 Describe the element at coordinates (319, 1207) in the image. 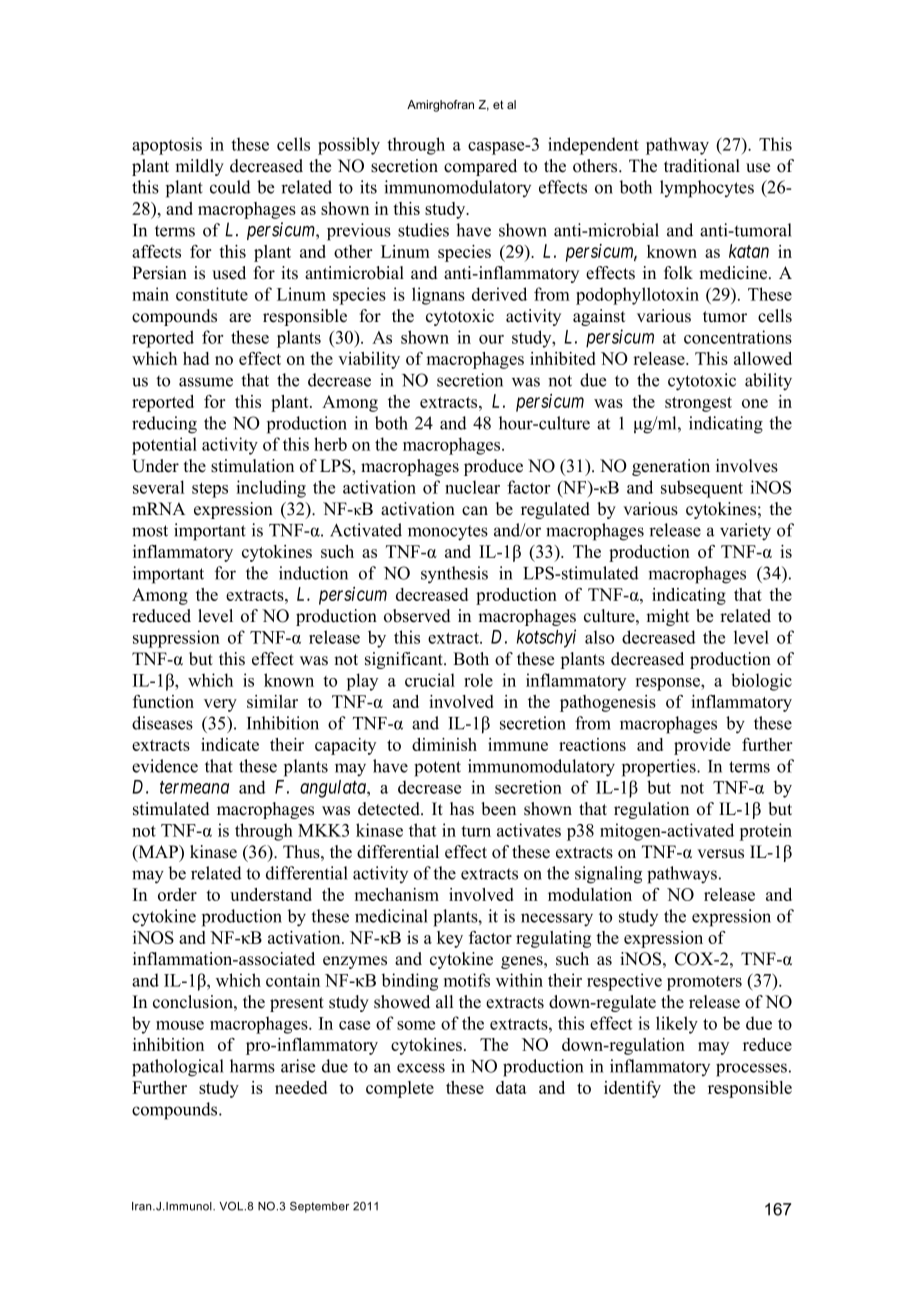

I see `September` at that location.
